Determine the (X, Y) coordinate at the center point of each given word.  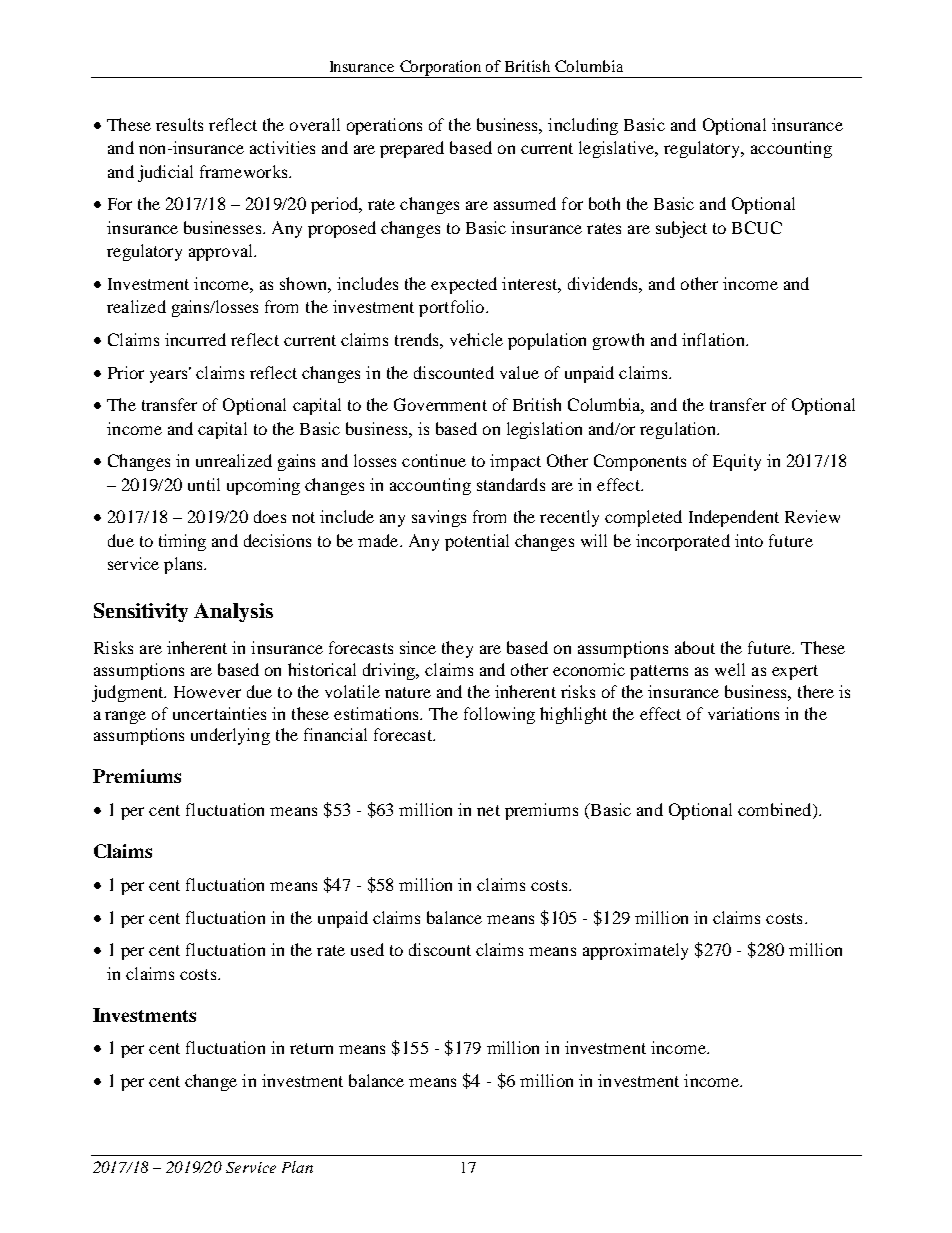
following (499, 715)
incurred (195, 339)
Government (440, 404)
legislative (618, 149)
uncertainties (219, 713)
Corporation (441, 69)
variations (743, 713)
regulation (679, 430)
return (311, 1048)
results (179, 124)
